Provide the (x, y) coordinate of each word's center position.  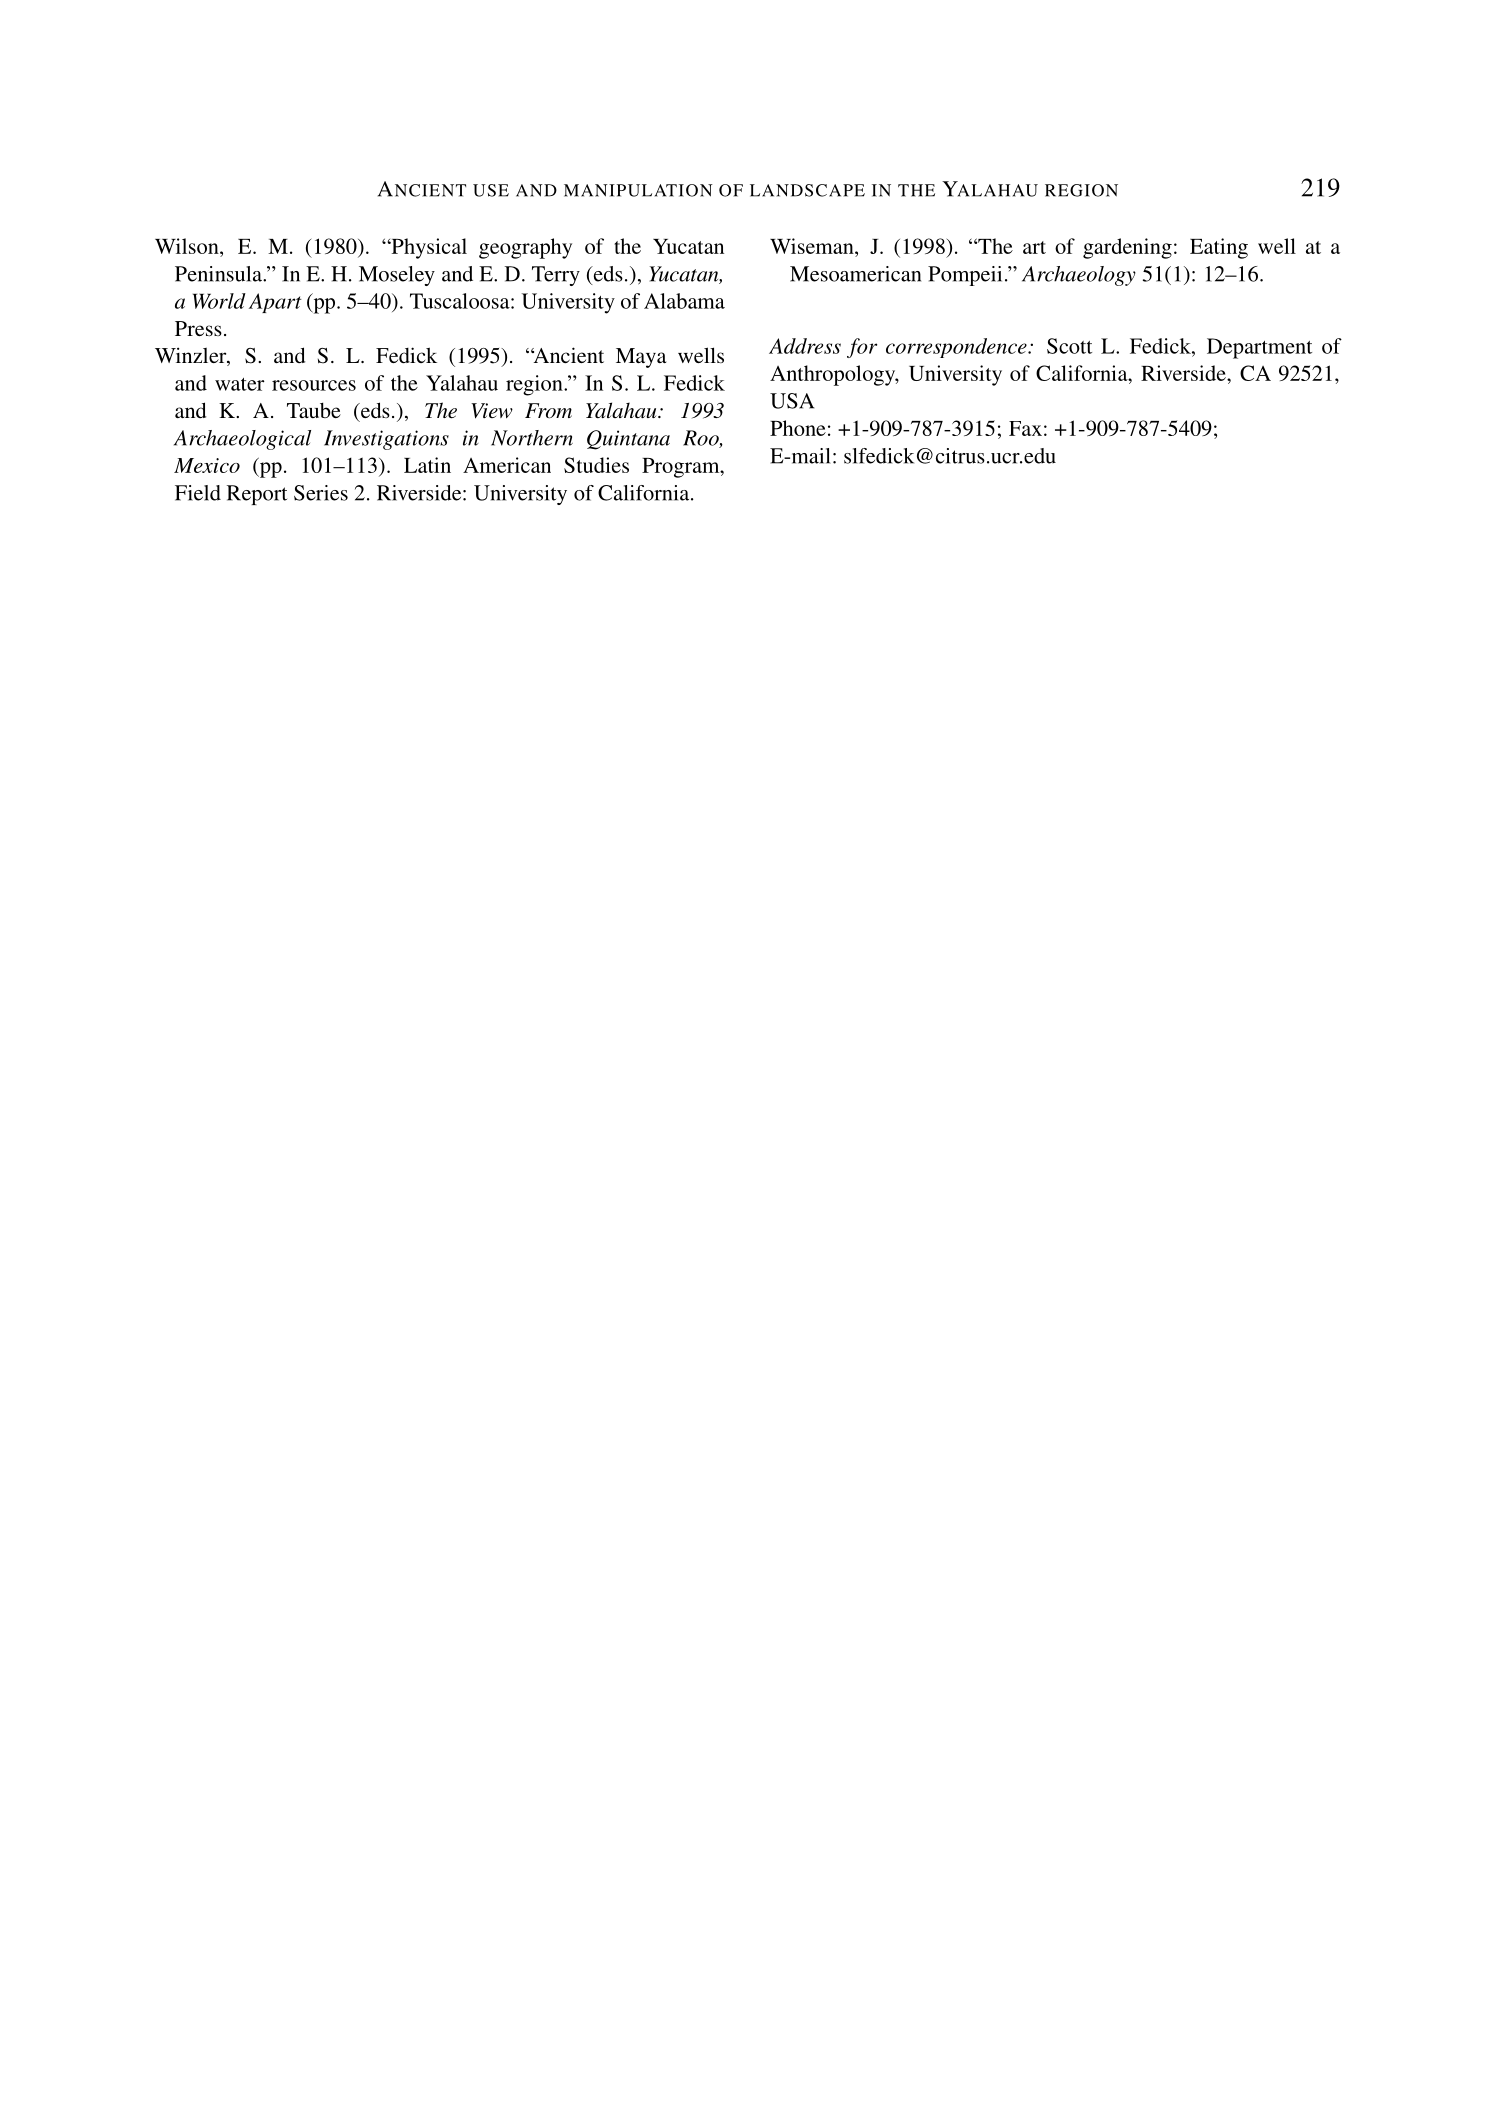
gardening (1127, 248)
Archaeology (1079, 276)
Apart (275, 303)
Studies (596, 465)
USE (491, 190)
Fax (1025, 428)
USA (792, 401)
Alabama (684, 301)
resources (314, 385)
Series (321, 493)
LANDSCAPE (807, 190)
